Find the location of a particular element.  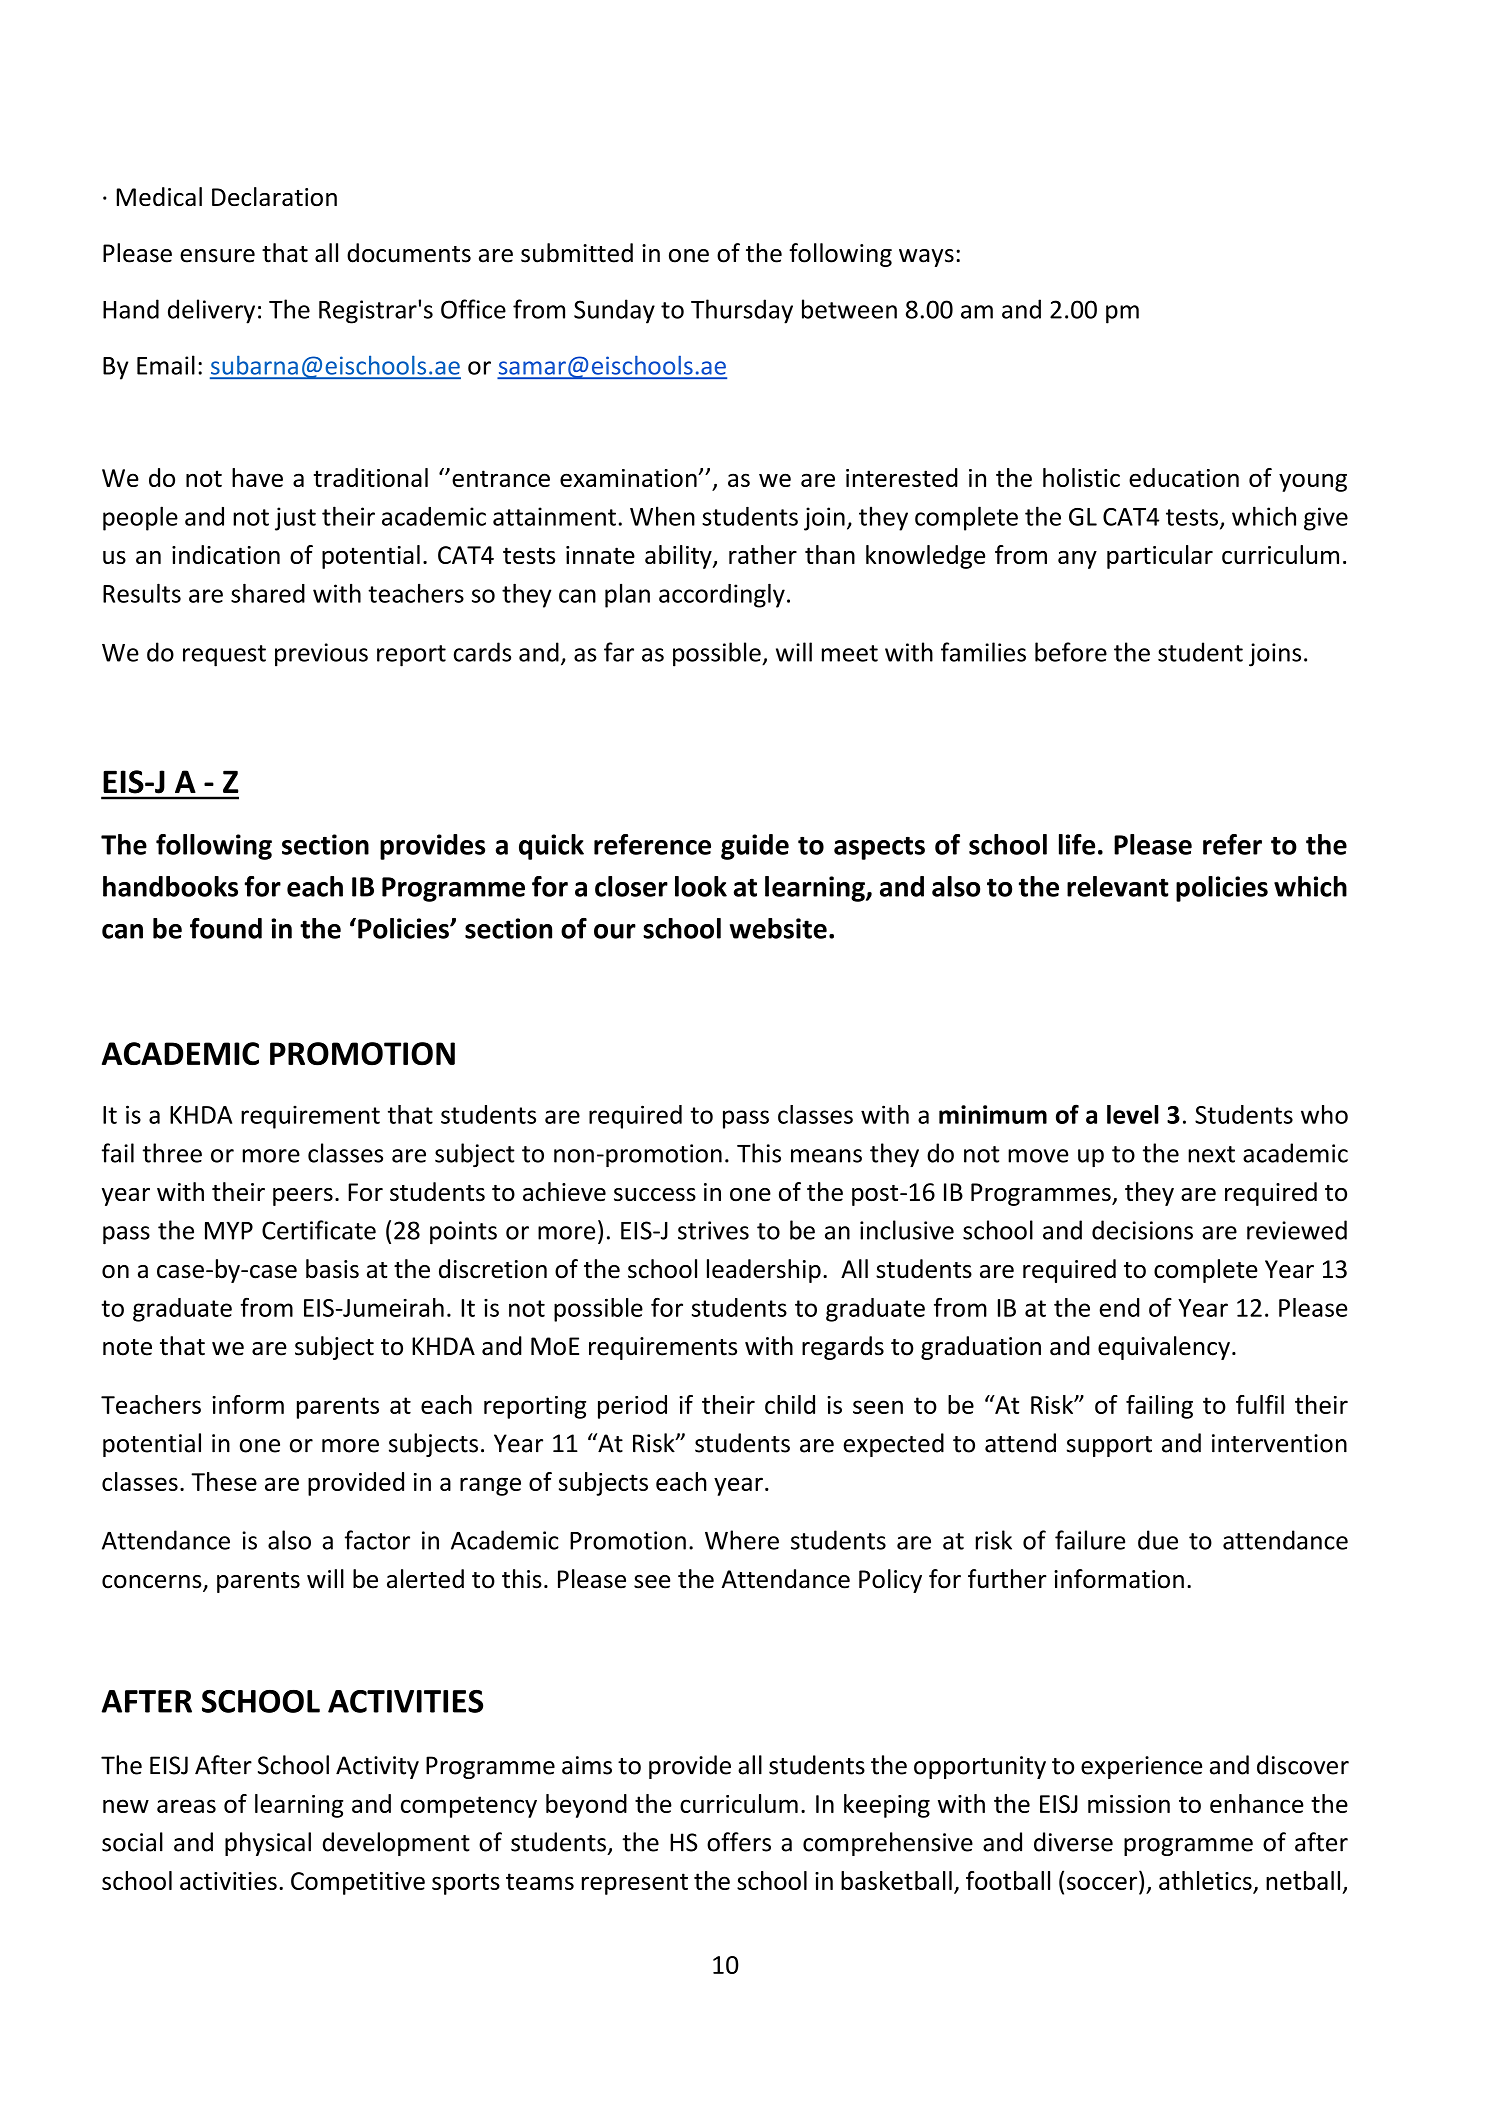

website is located at coordinates (778, 928).
